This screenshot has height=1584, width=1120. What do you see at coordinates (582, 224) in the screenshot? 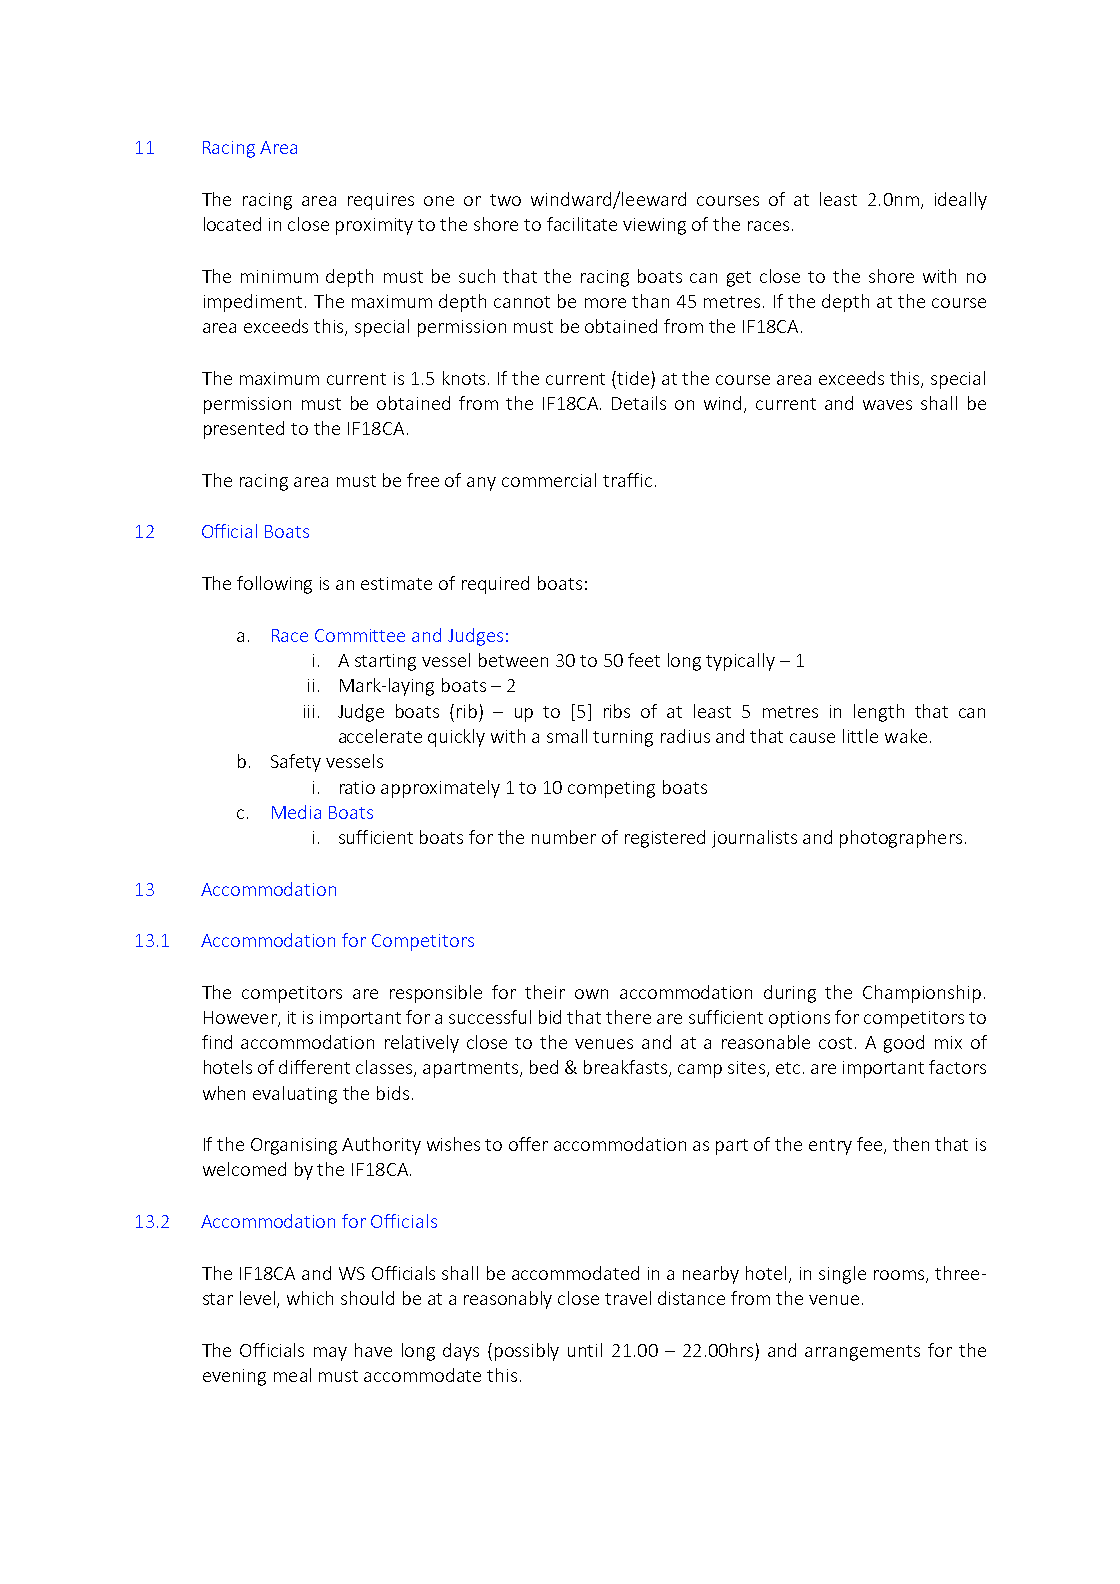
I see `facilitate` at bounding box center [582, 224].
